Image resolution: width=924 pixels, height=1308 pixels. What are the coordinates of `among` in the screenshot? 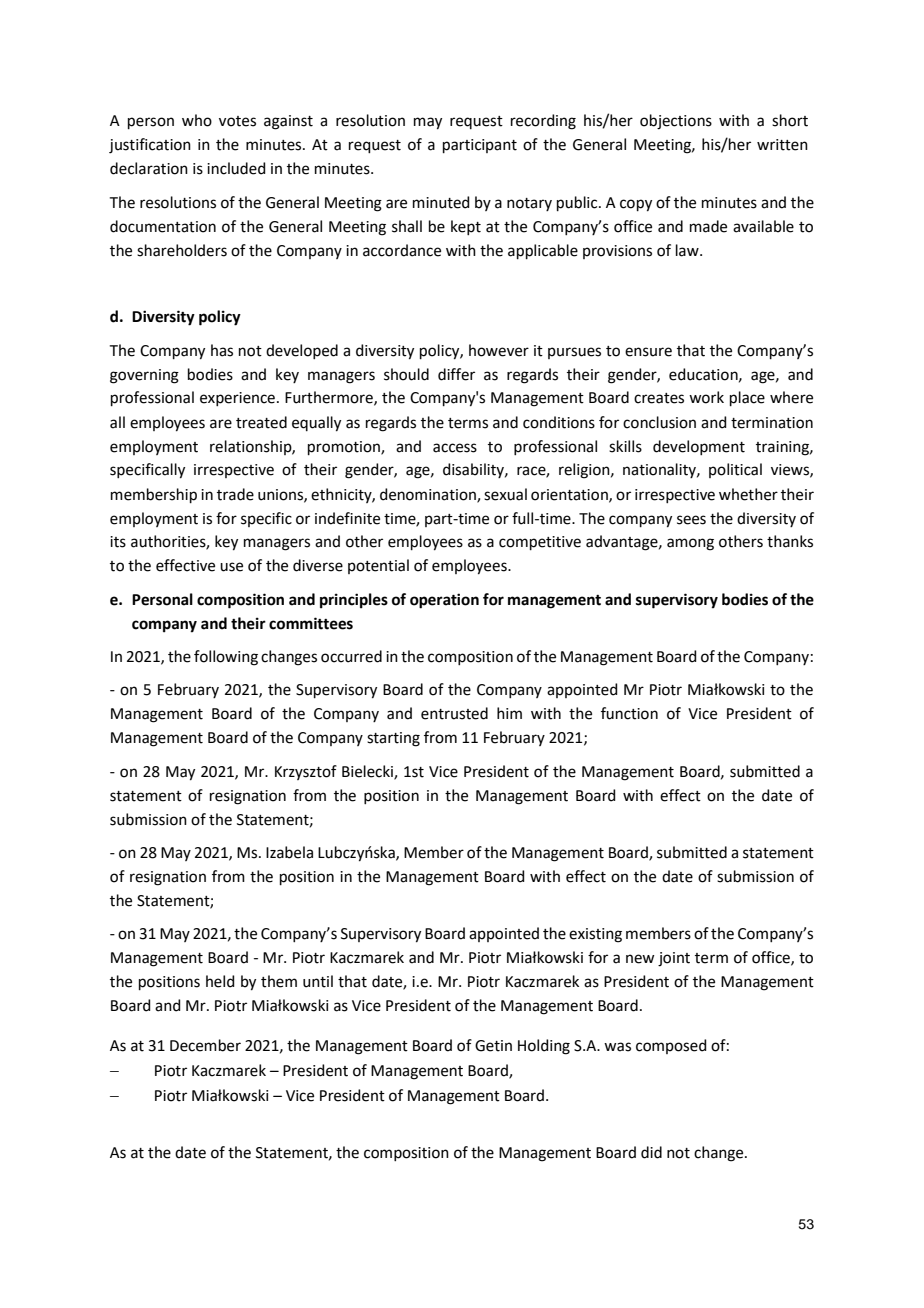 It's located at (690, 544).
